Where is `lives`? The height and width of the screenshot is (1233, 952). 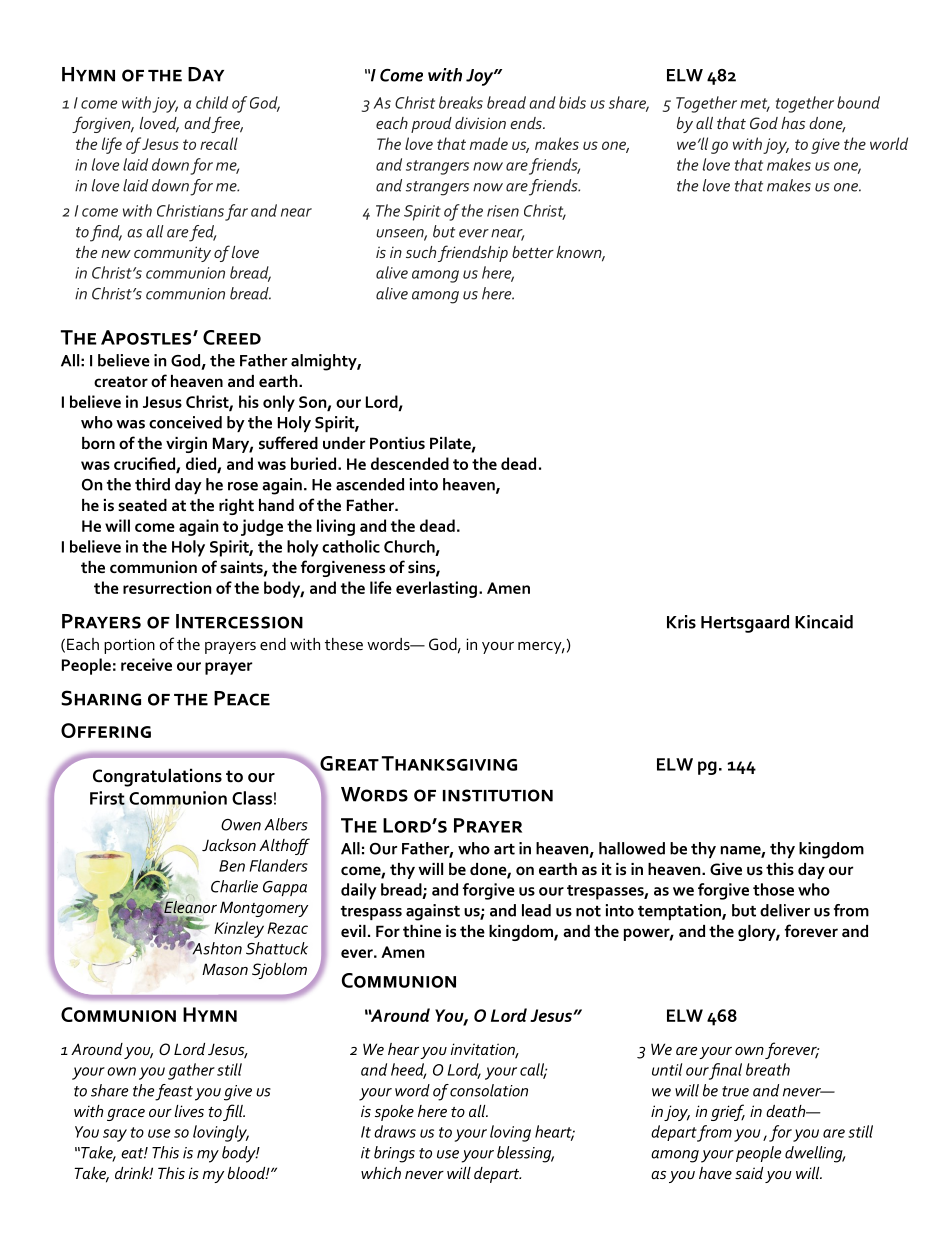 lives is located at coordinates (189, 1111).
